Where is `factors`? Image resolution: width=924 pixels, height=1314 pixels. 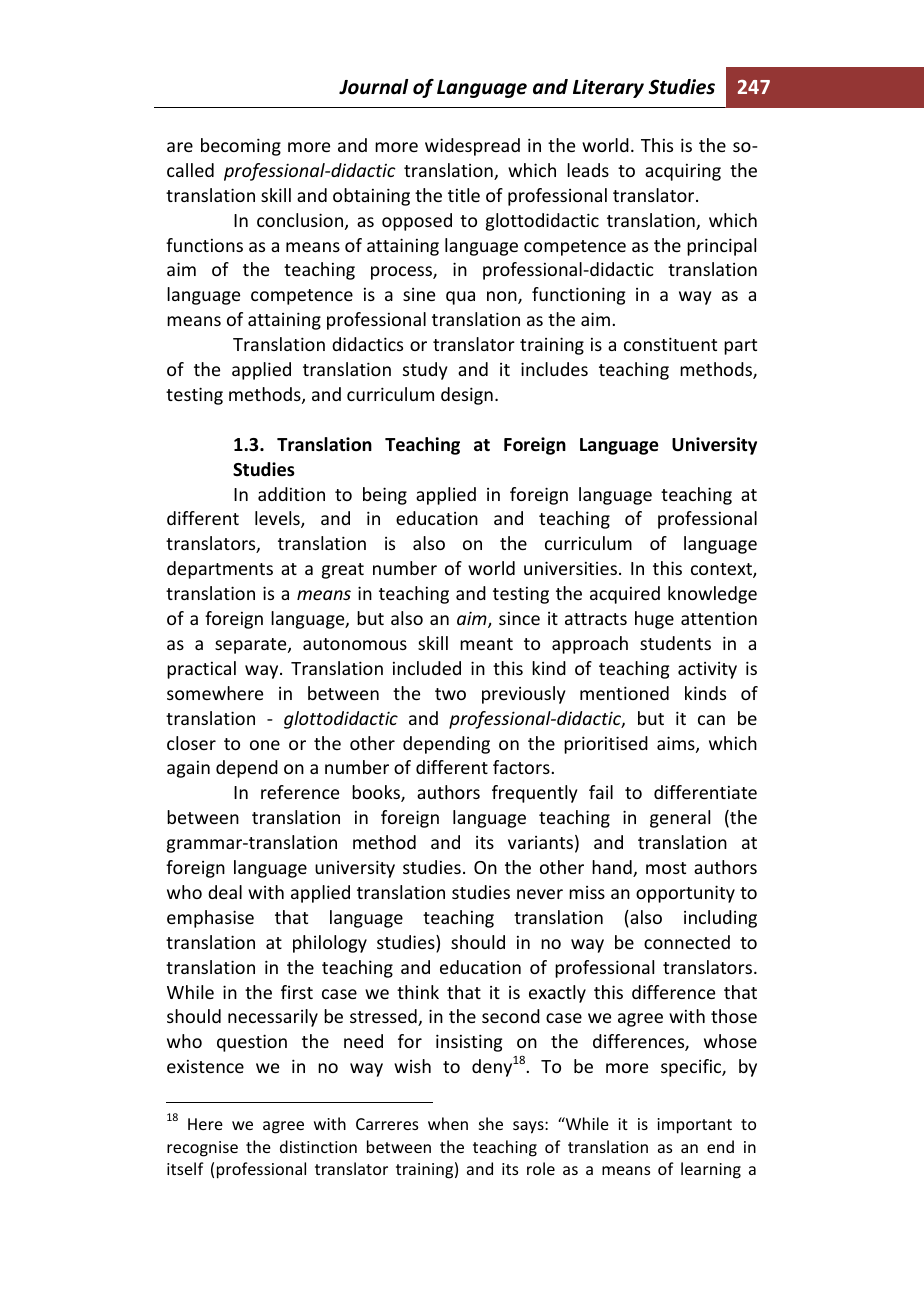
factors is located at coordinates (521, 767).
